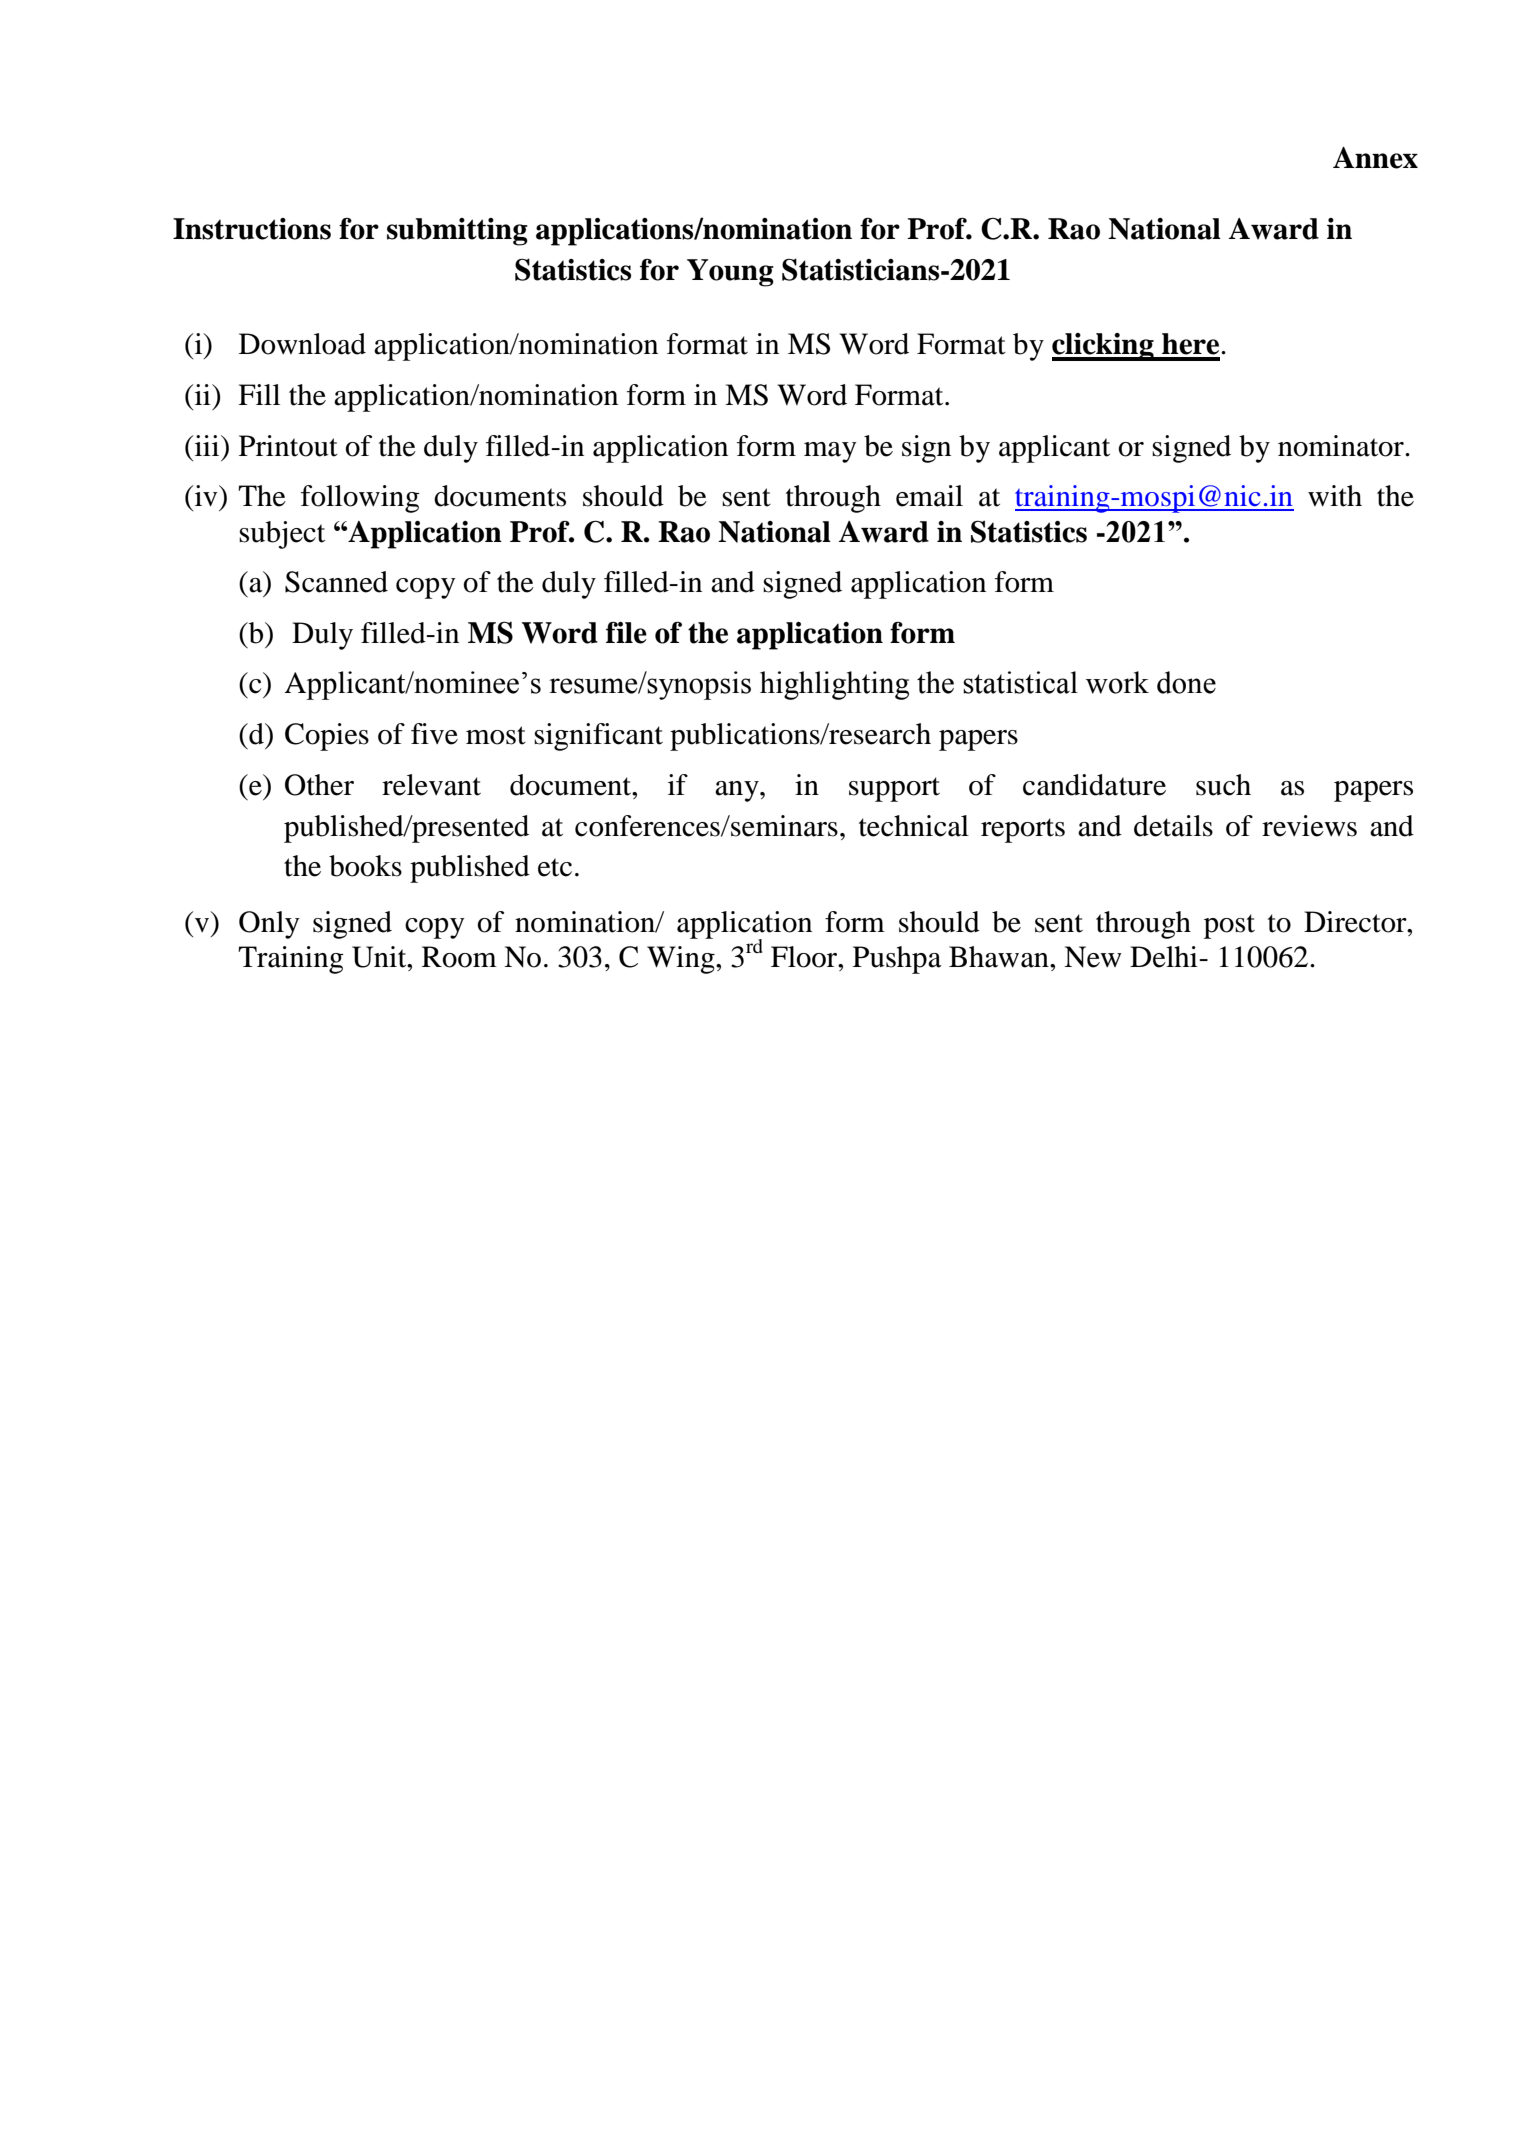  What do you see at coordinates (730, 273) in the page?
I see `Young` at bounding box center [730, 273].
